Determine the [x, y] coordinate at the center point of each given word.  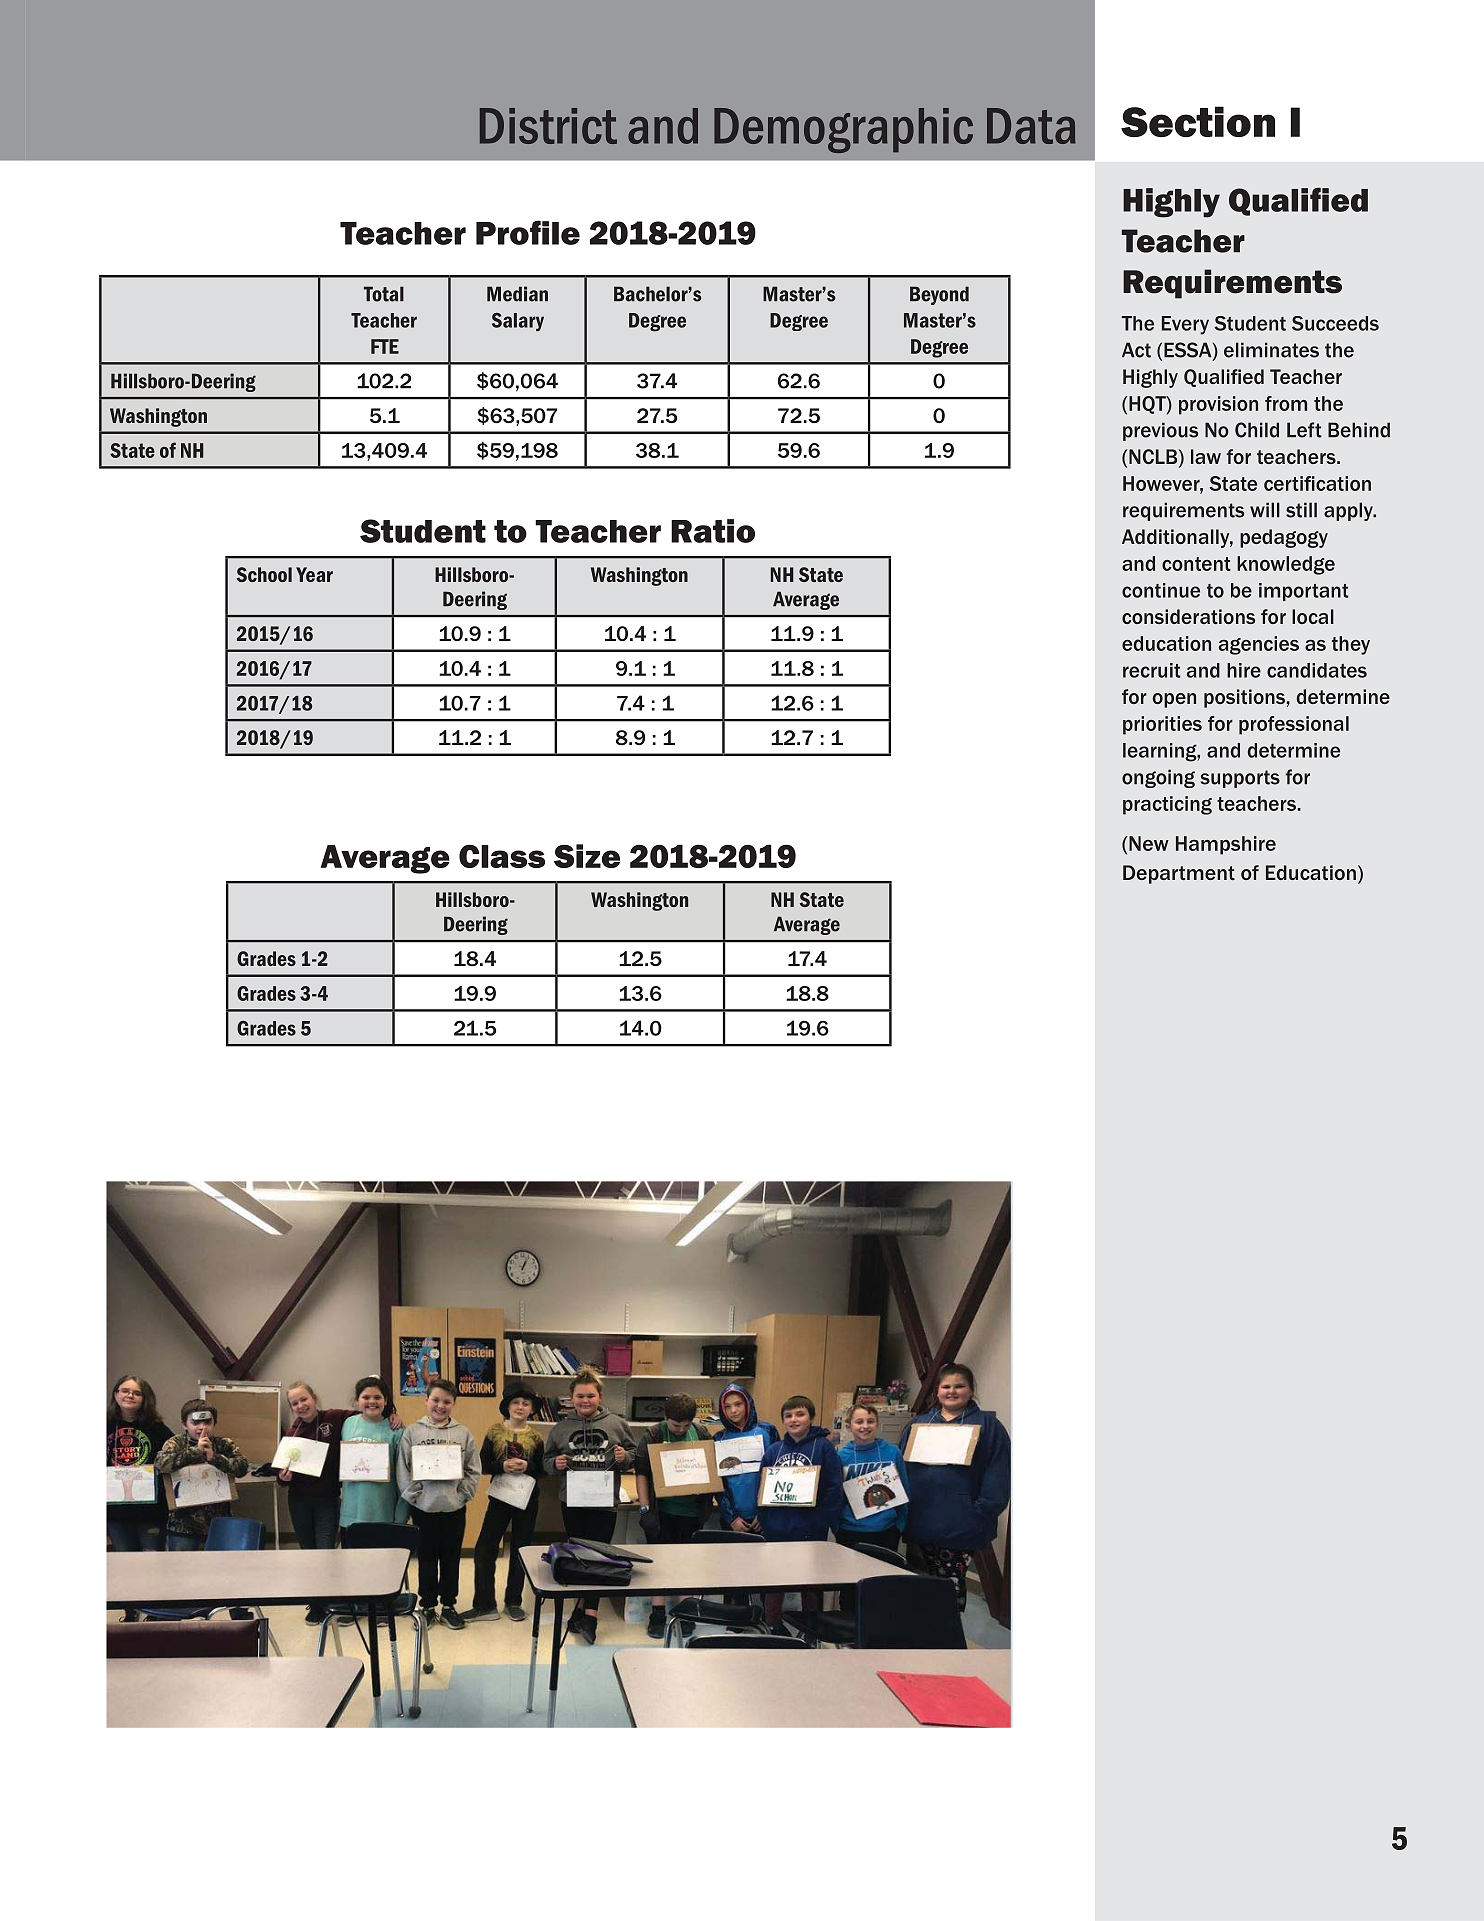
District [548, 126]
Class [502, 856]
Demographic [843, 130]
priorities [1162, 725]
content [1196, 564]
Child [1257, 430]
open [1174, 700]
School [264, 574]
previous [1160, 431]
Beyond [939, 295]
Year [314, 574]
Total [384, 294]
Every [1185, 325]
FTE [385, 346]
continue [1161, 590]
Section [1198, 121]
